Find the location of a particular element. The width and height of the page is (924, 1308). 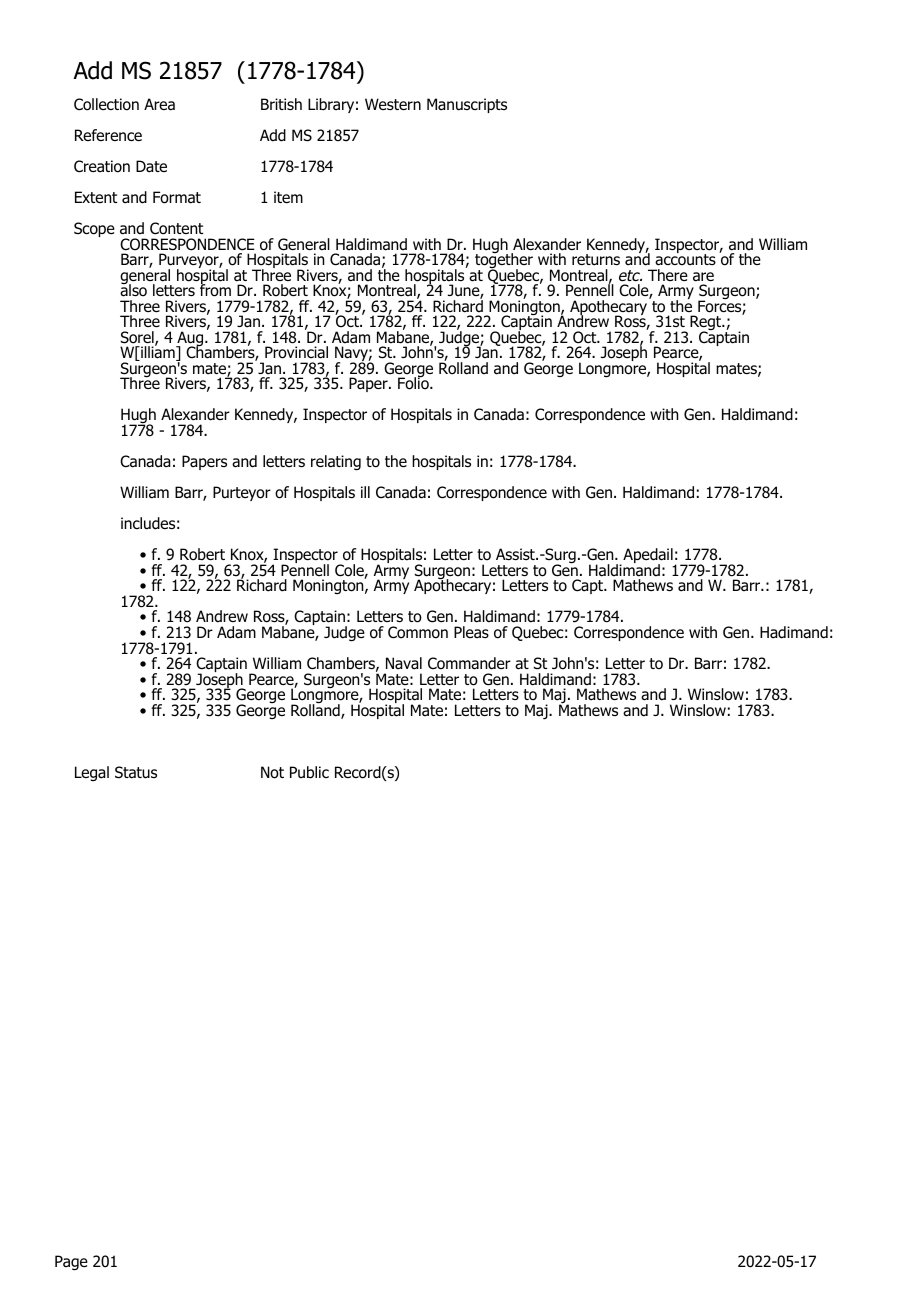

Pleas is located at coordinates (471, 632).
